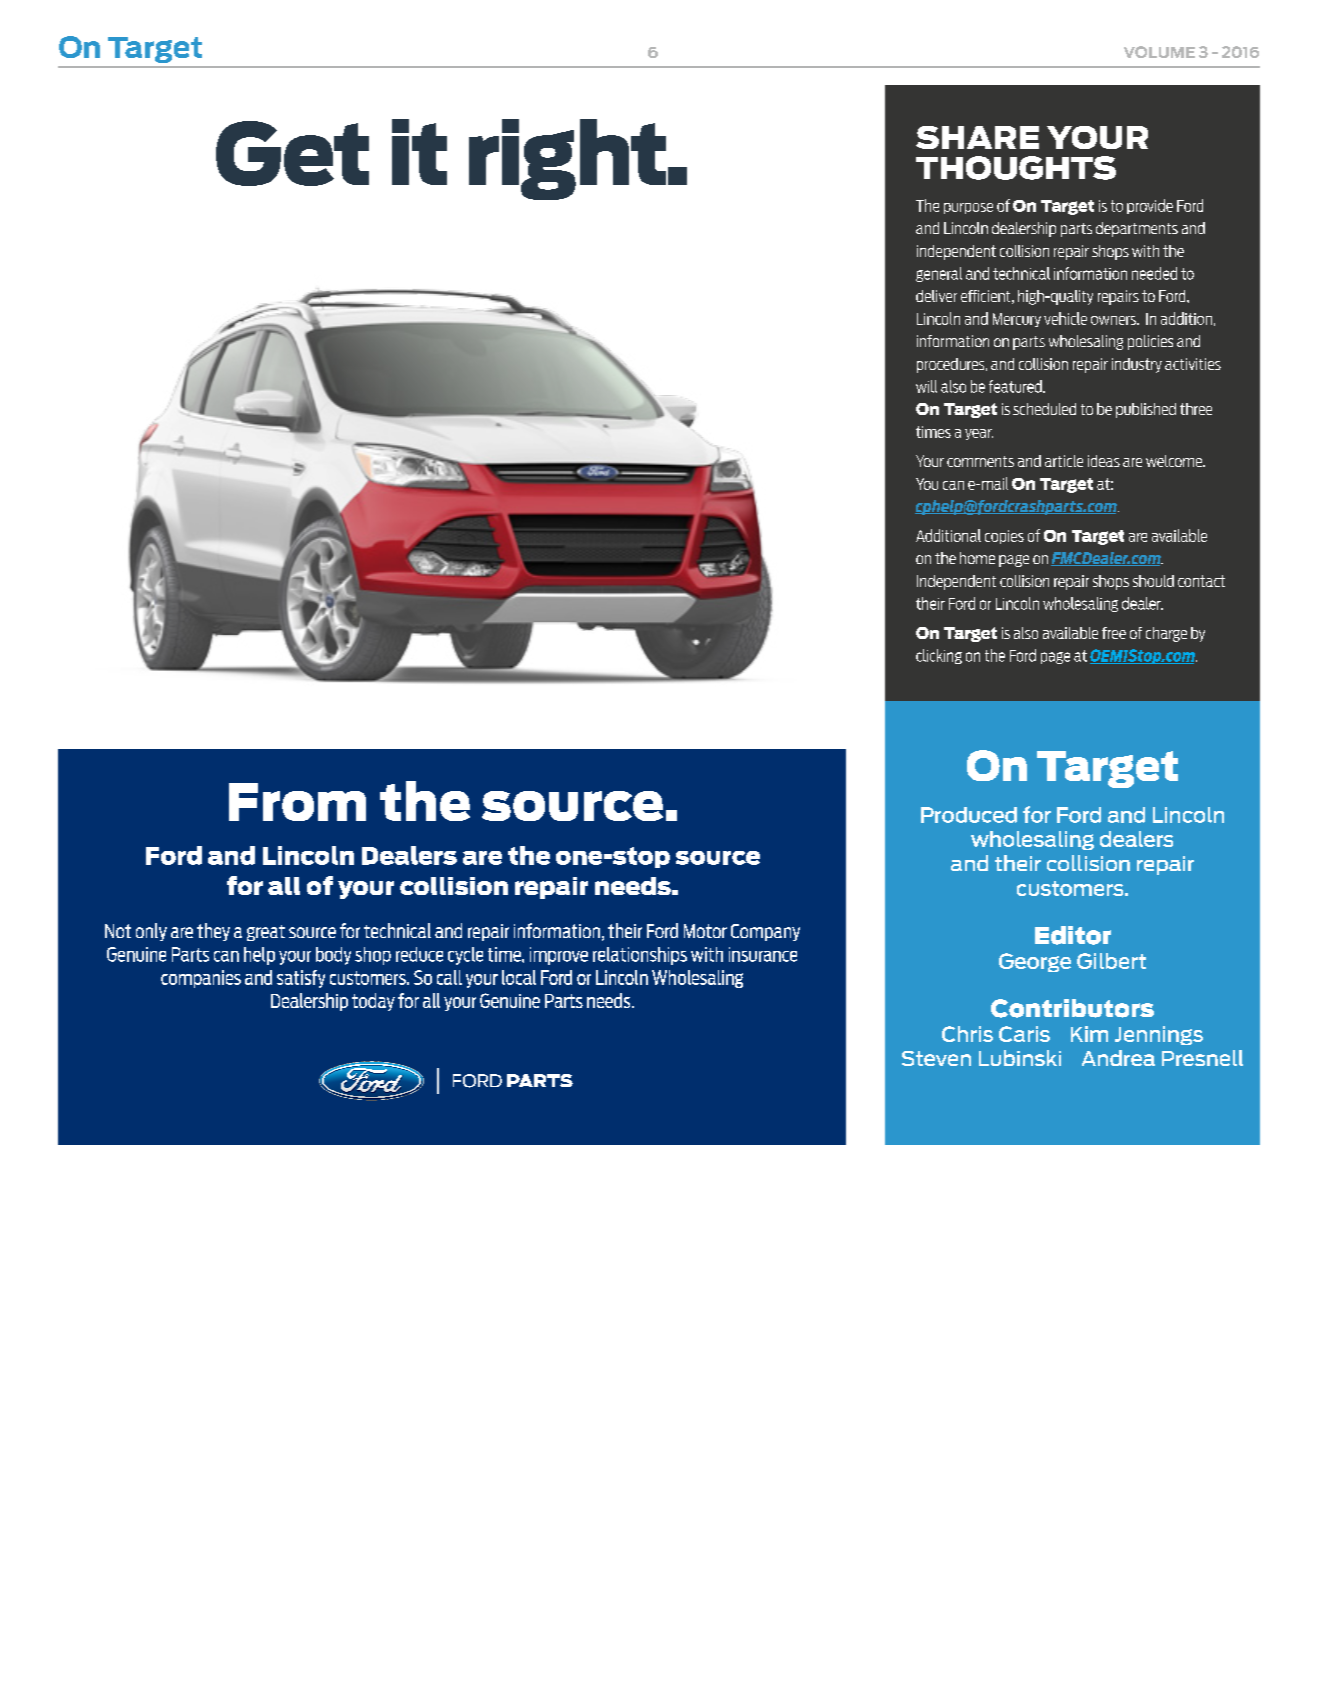 The width and height of the image is (1318, 1705). What do you see at coordinates (1004, 537) in the image?
I see `copies` at bounding box center [1004, 537].
